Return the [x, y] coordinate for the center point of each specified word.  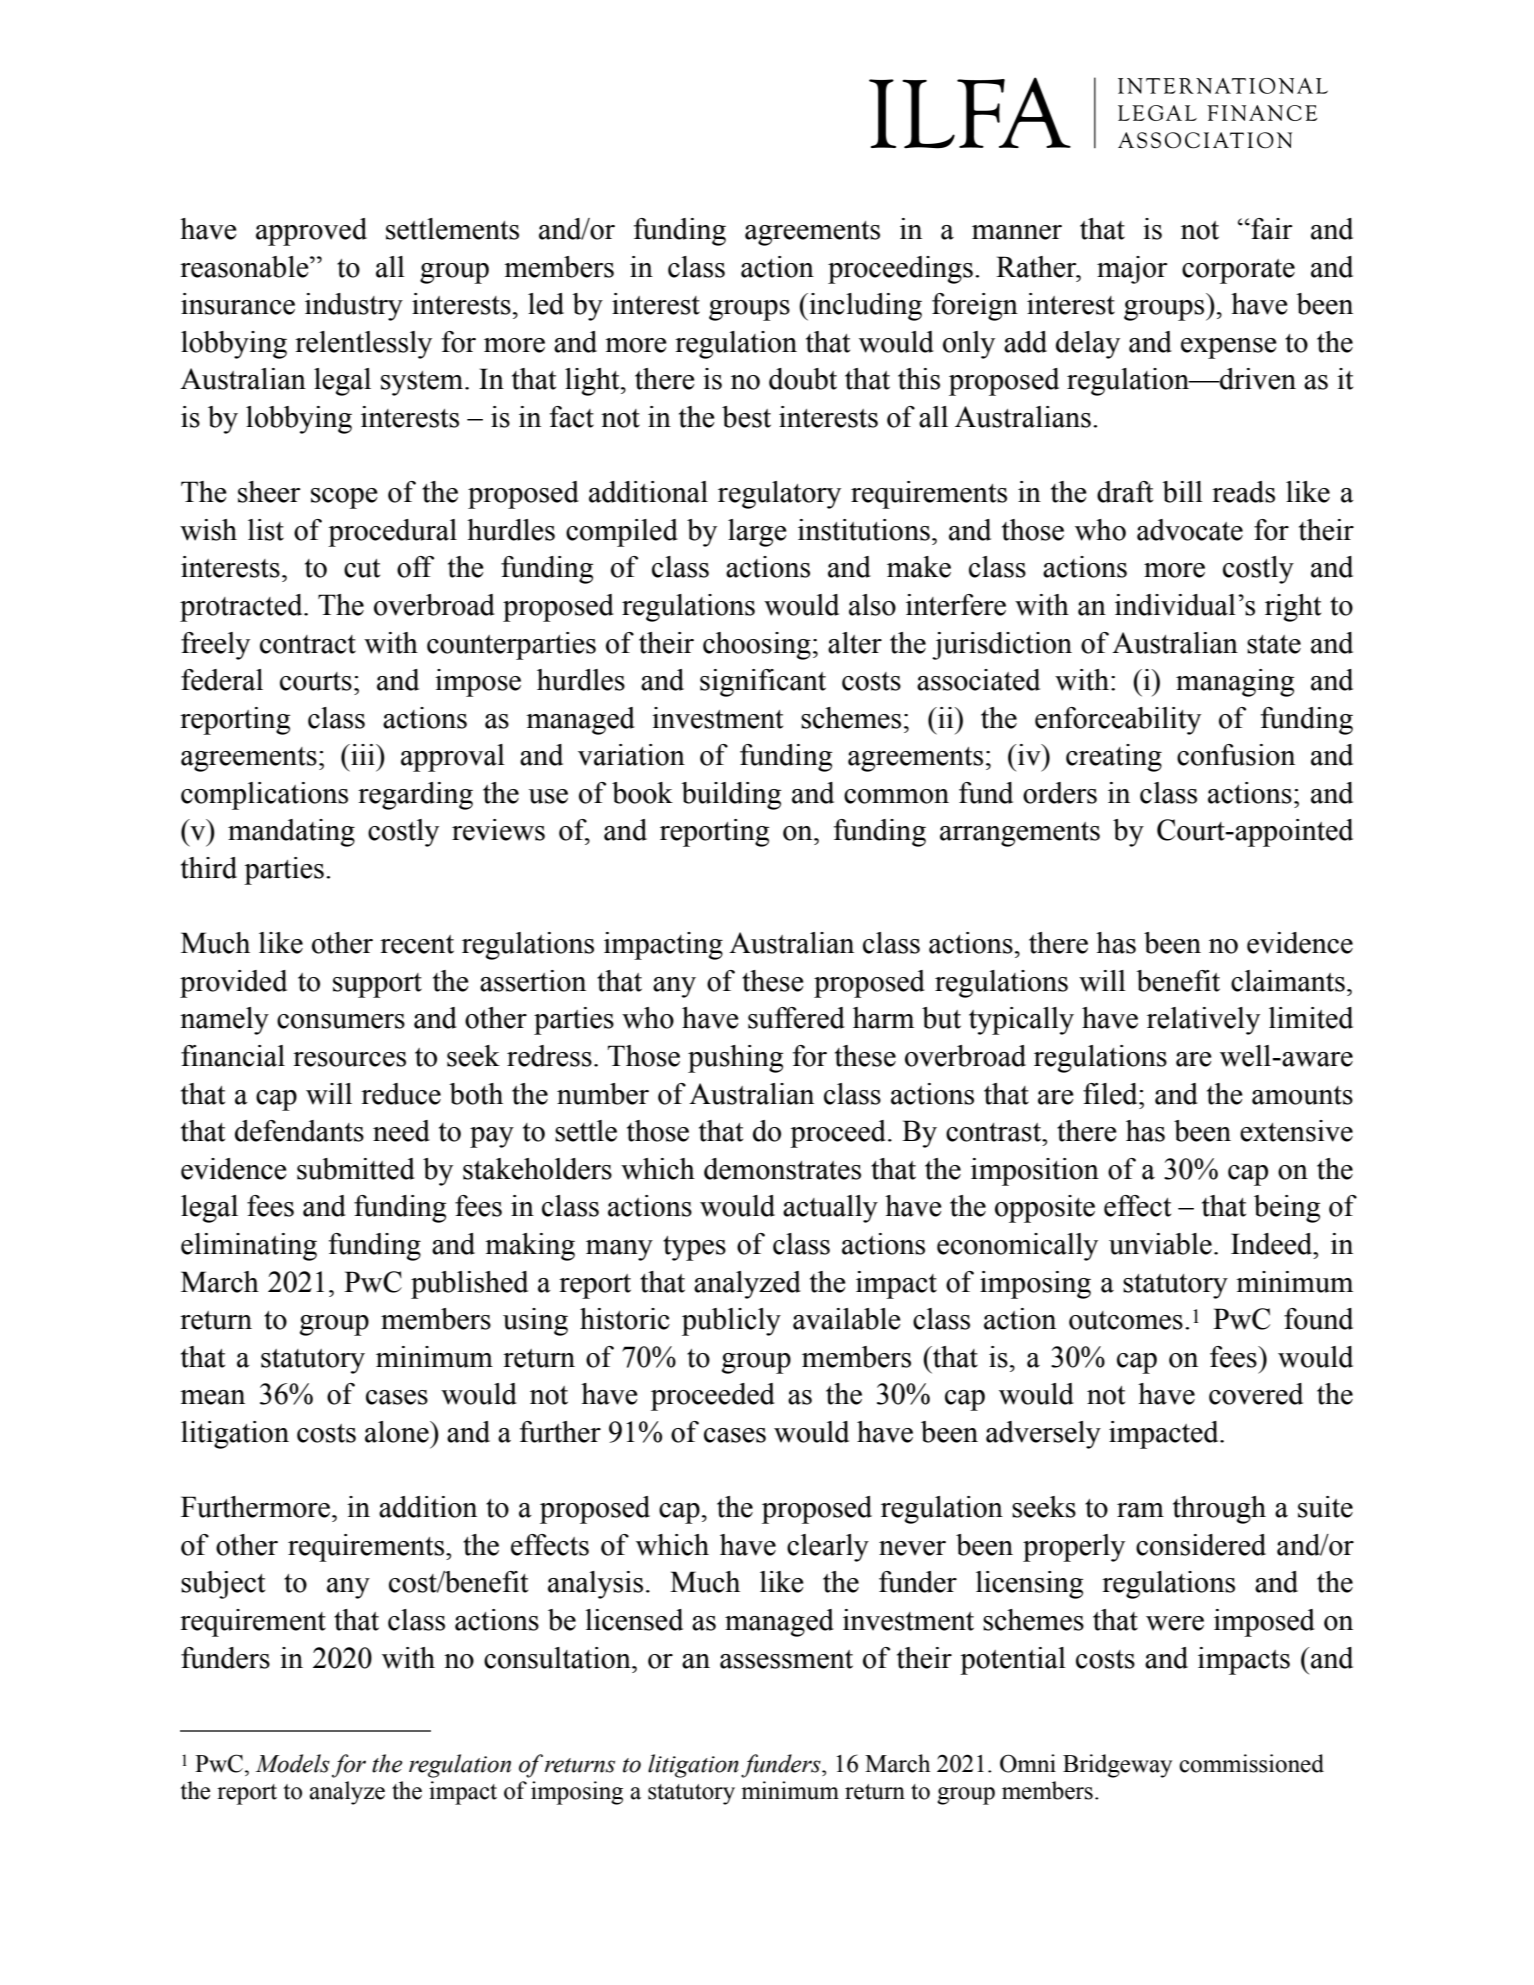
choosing [757, 646]
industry [354, 307]
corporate [1238, 271]
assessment [786, 1659]
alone [398, 1432]
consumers [341, 1021]
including [864, 307]
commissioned [1251, 1763]
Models [292, 1763]
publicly [731, 1322]
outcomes [1126, 1320]
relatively [1203, 1021]
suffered [796, 1018]
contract [308, 644]
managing [1235, 683]
